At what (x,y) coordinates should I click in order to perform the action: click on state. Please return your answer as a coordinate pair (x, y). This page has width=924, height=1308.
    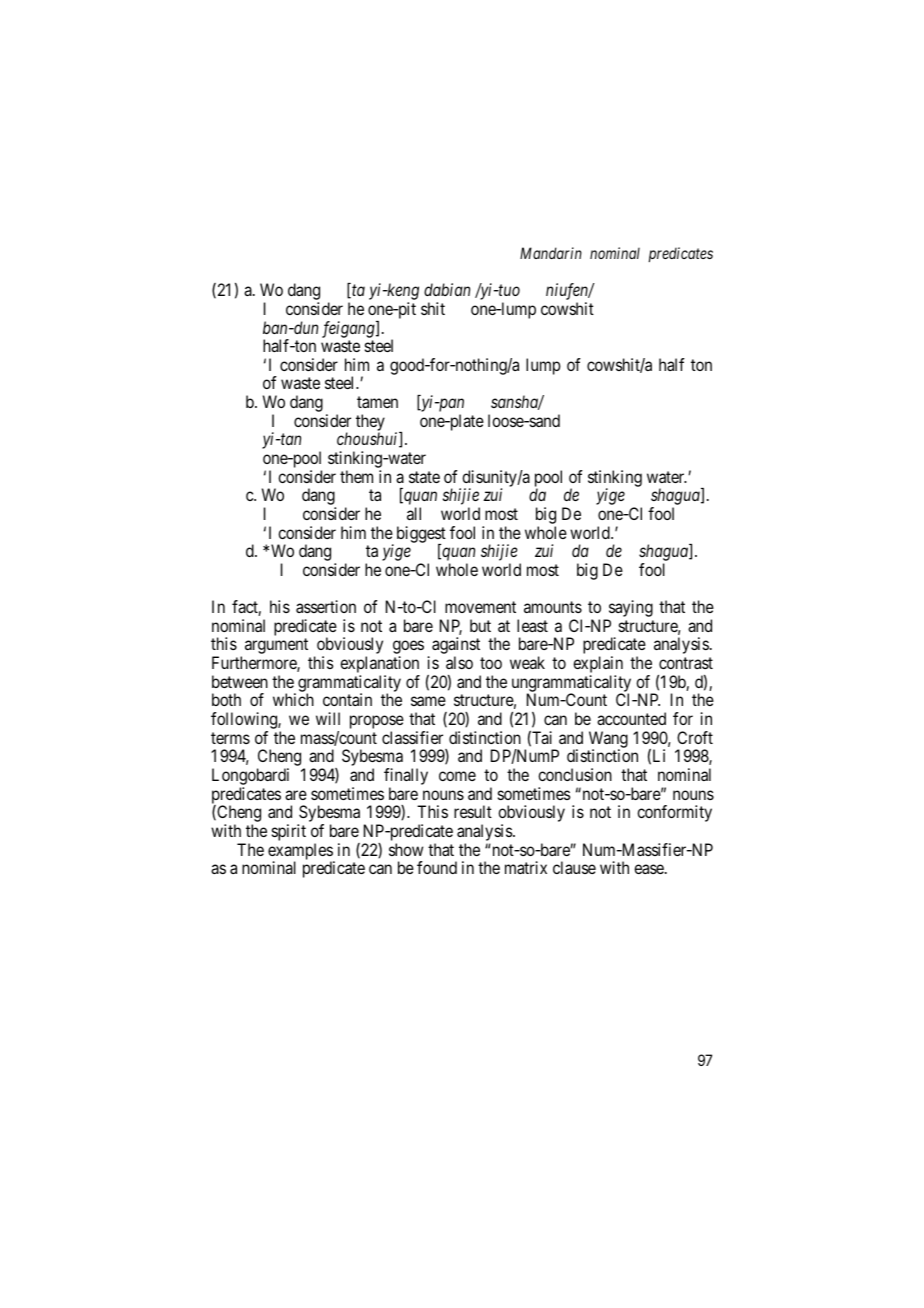
    Looking at the image, I should click on (424, 477).
